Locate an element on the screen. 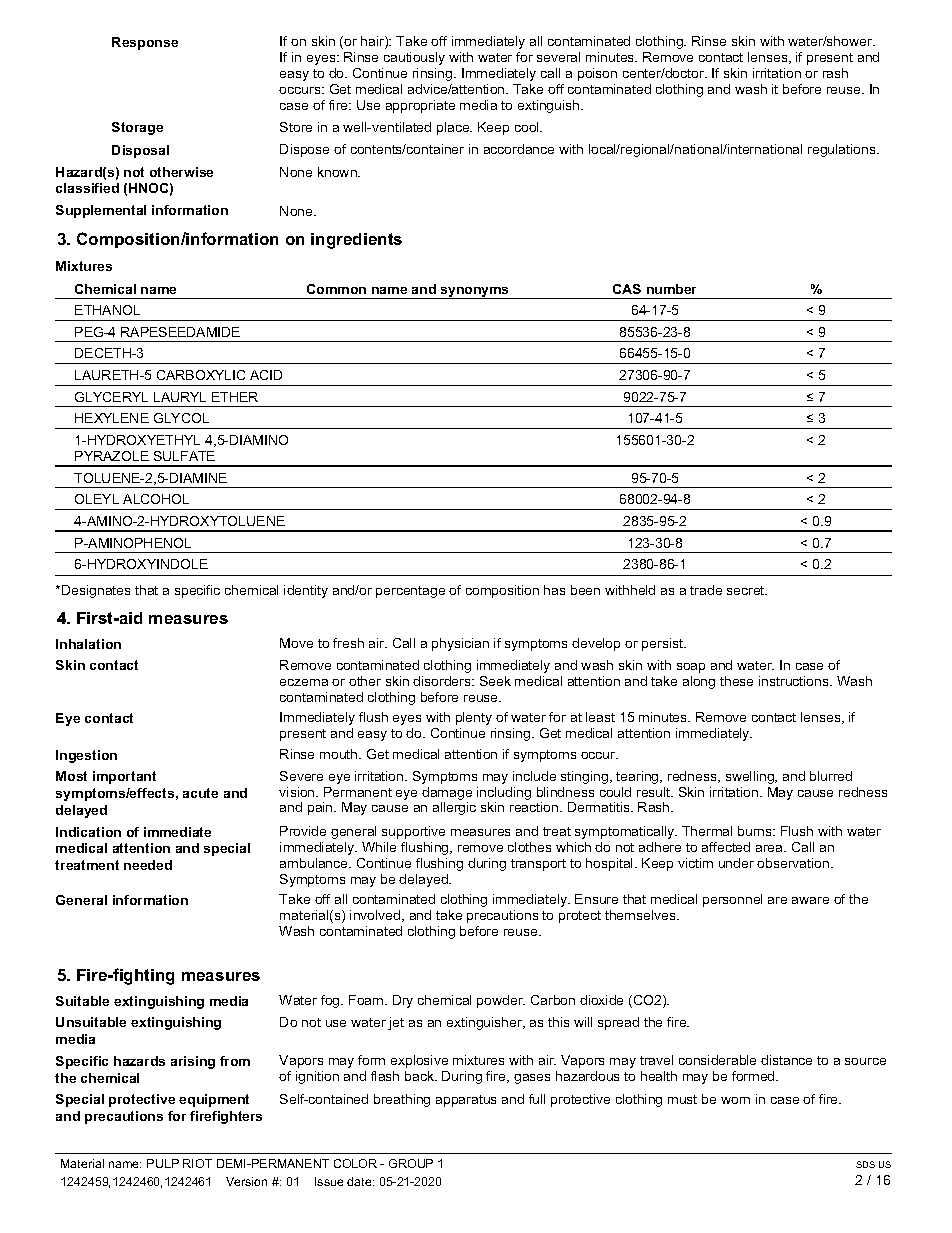 This screenshot has height=1233, width=952. CARBOXYLIC is located at coordinates (201, 375).
